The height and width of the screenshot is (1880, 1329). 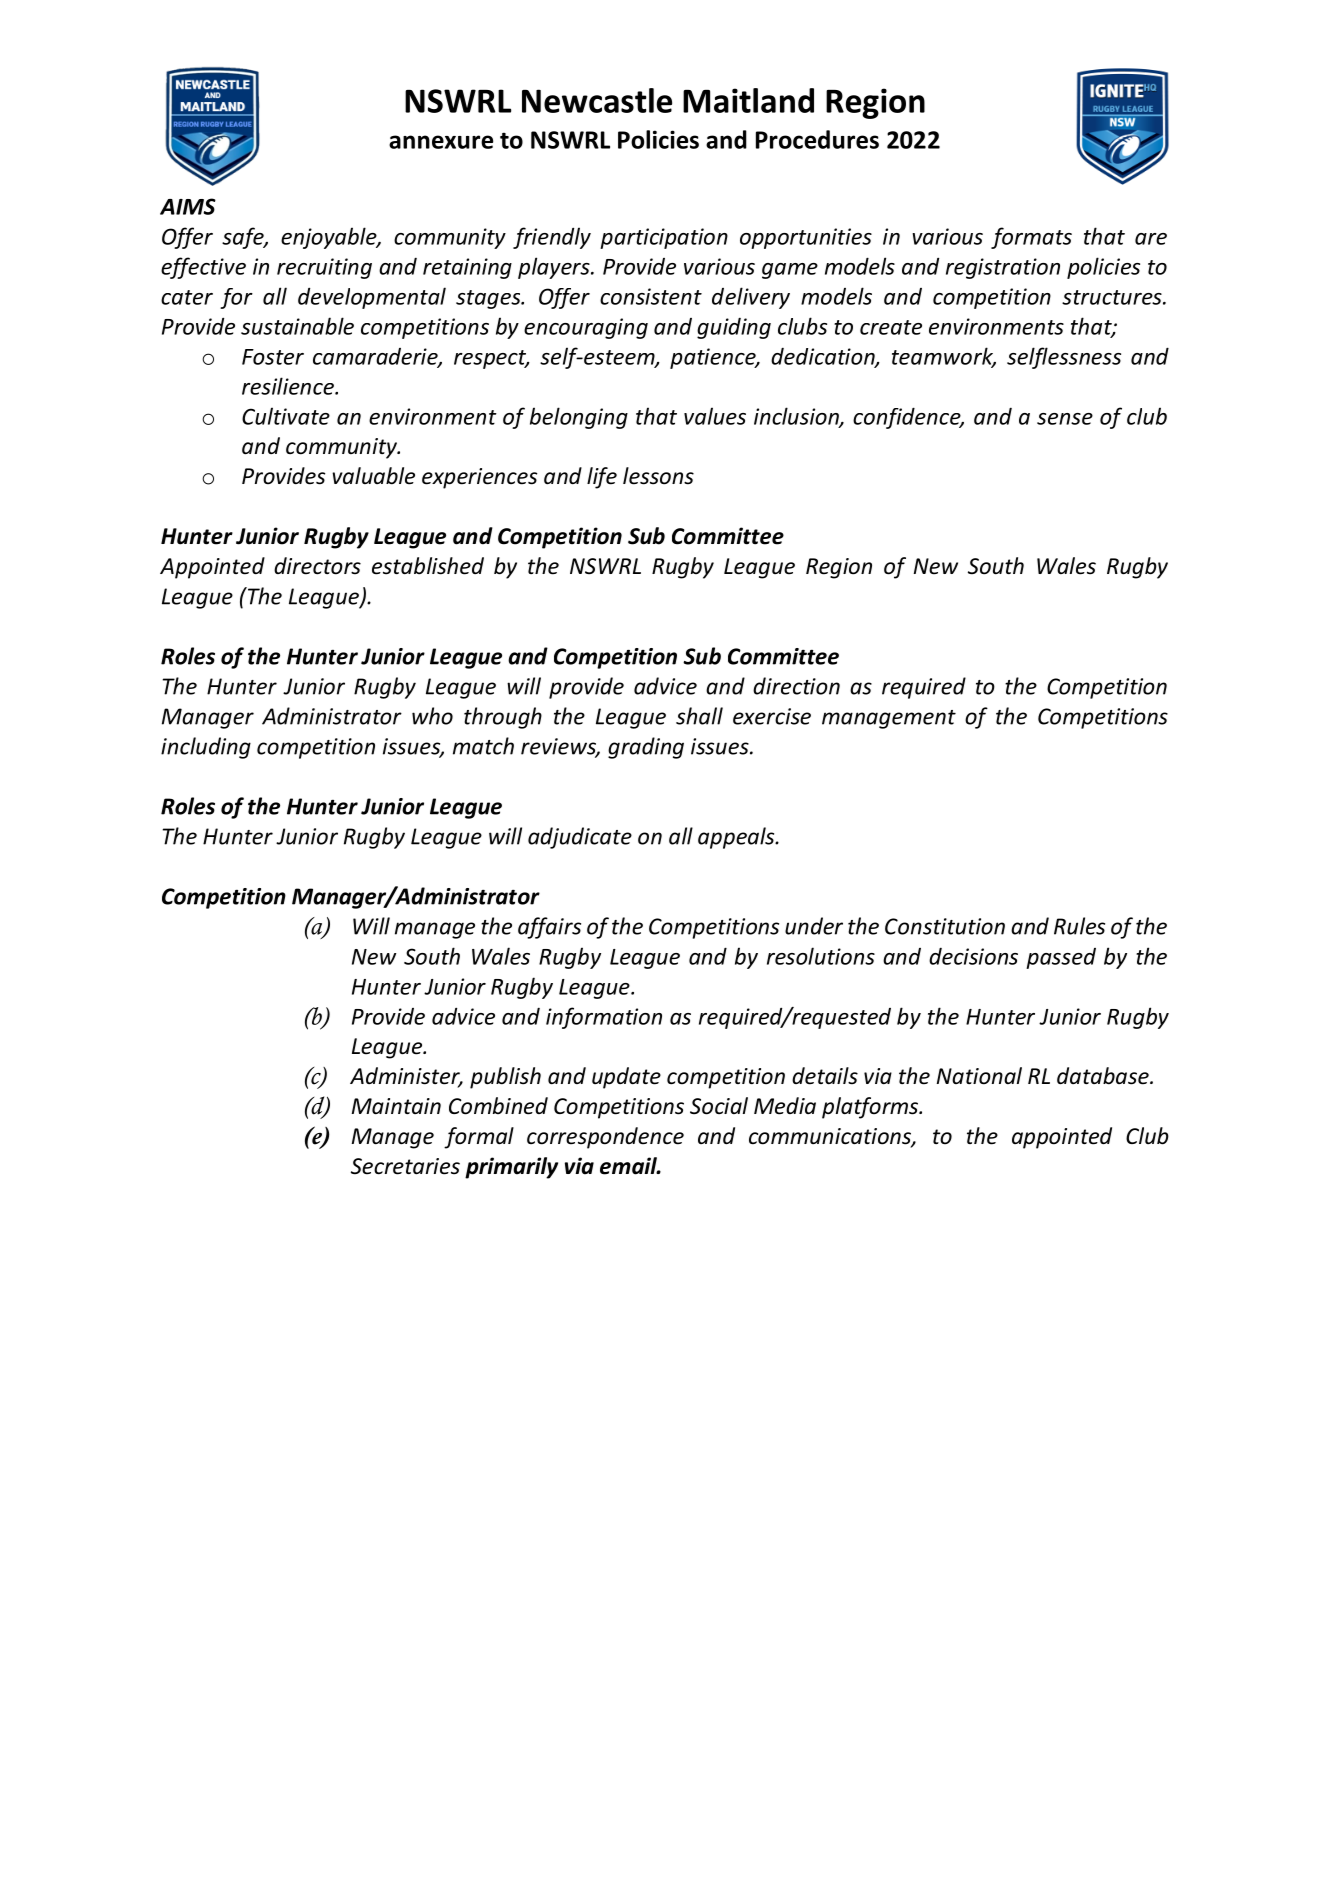 What do you see at coordinates (1079, 926) in the screenshot?
I see `Rules` at bounding box center [1079, 926].
